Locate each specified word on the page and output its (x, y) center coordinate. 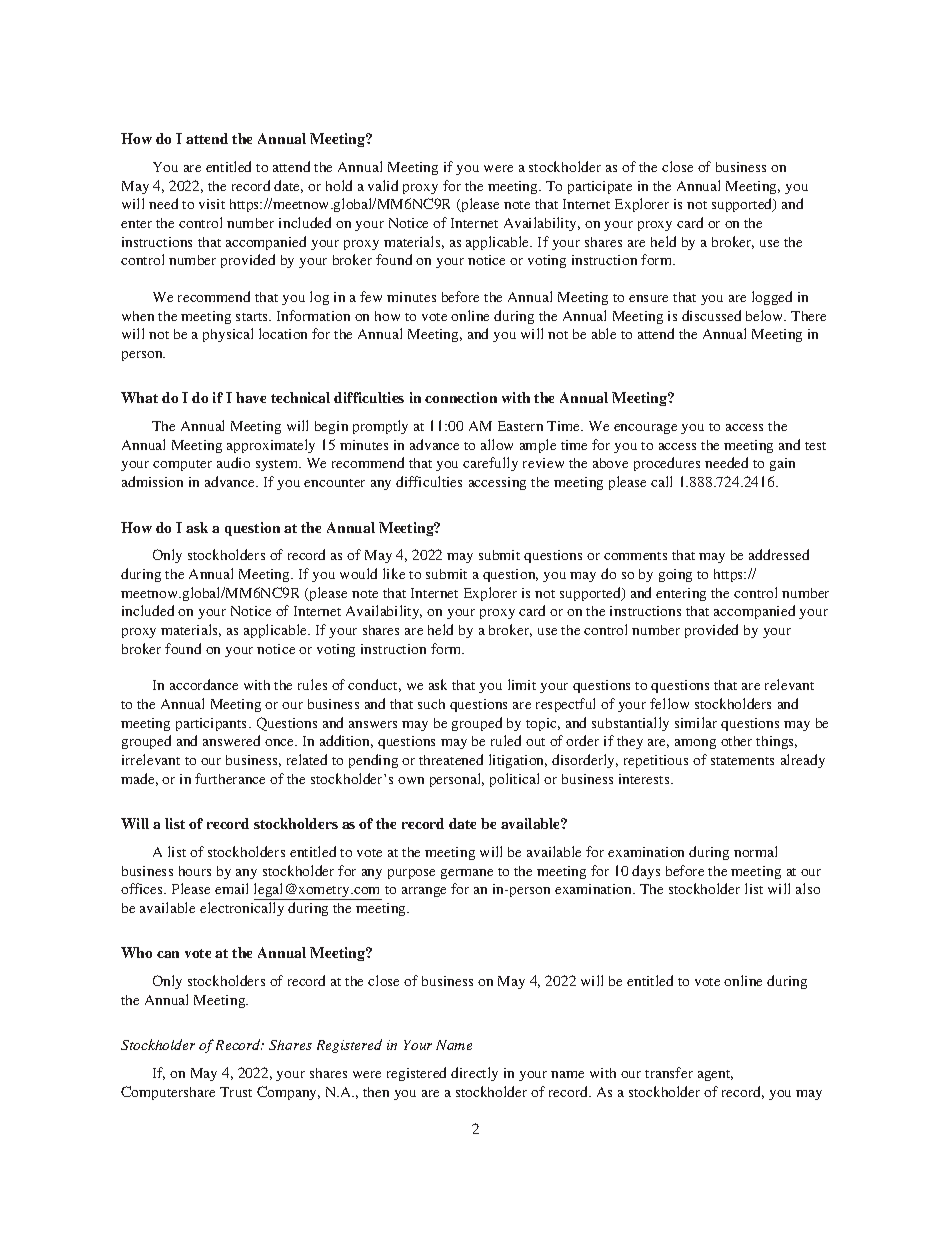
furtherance (230, 778)
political (514, 780)
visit (212, 204)
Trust (236, 1092)
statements (742, 761)
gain (782, 464)
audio (233, 462)
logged (772, 298)
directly (474, 1074)
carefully (490, 464)
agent (715, 1075)
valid (383, 185)
